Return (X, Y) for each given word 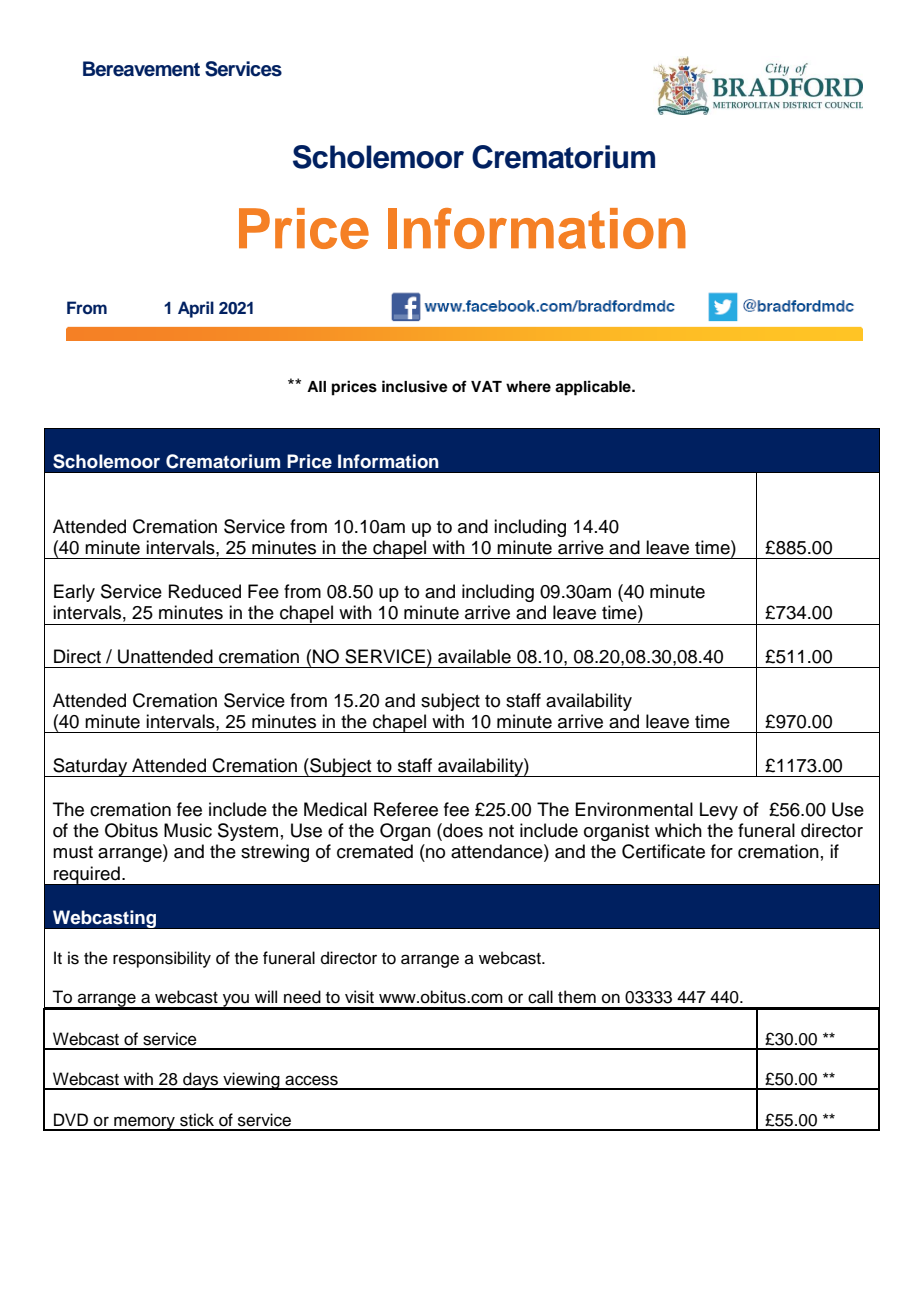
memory (144, 1123)
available (474, 656)
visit (359, 997)
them (577, 997)
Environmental (634, 809)
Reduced (205, 591)
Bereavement (141, 69)
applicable (594, 388)
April (196, 309)
